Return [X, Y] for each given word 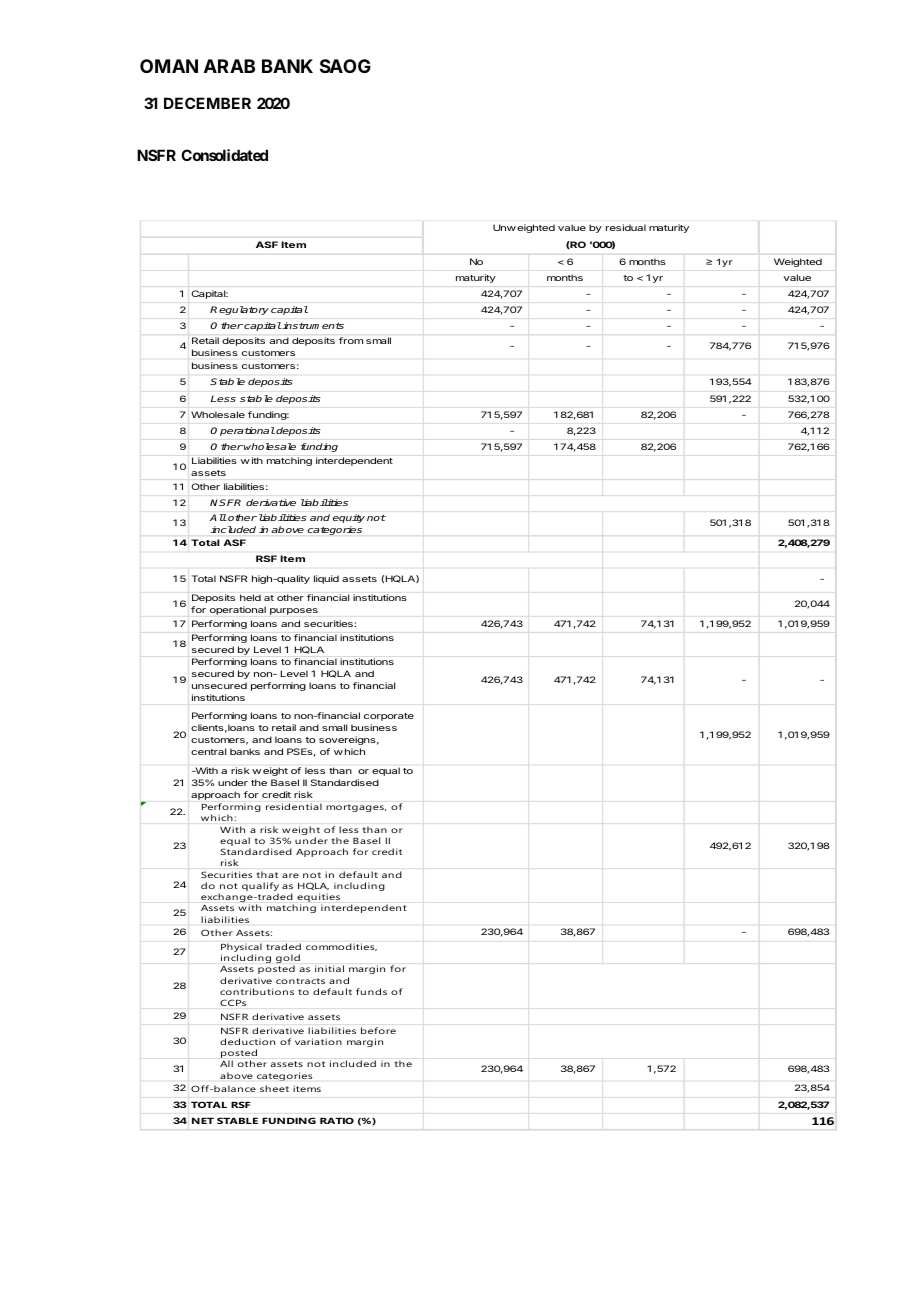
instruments [313, 325]
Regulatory [239, 310]
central [208, 751]
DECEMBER [207, 103]
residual [626, 227]
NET [203, 1121]
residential [294, 806]
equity [349, 518]
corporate [389, 717]
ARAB [229, 66]
